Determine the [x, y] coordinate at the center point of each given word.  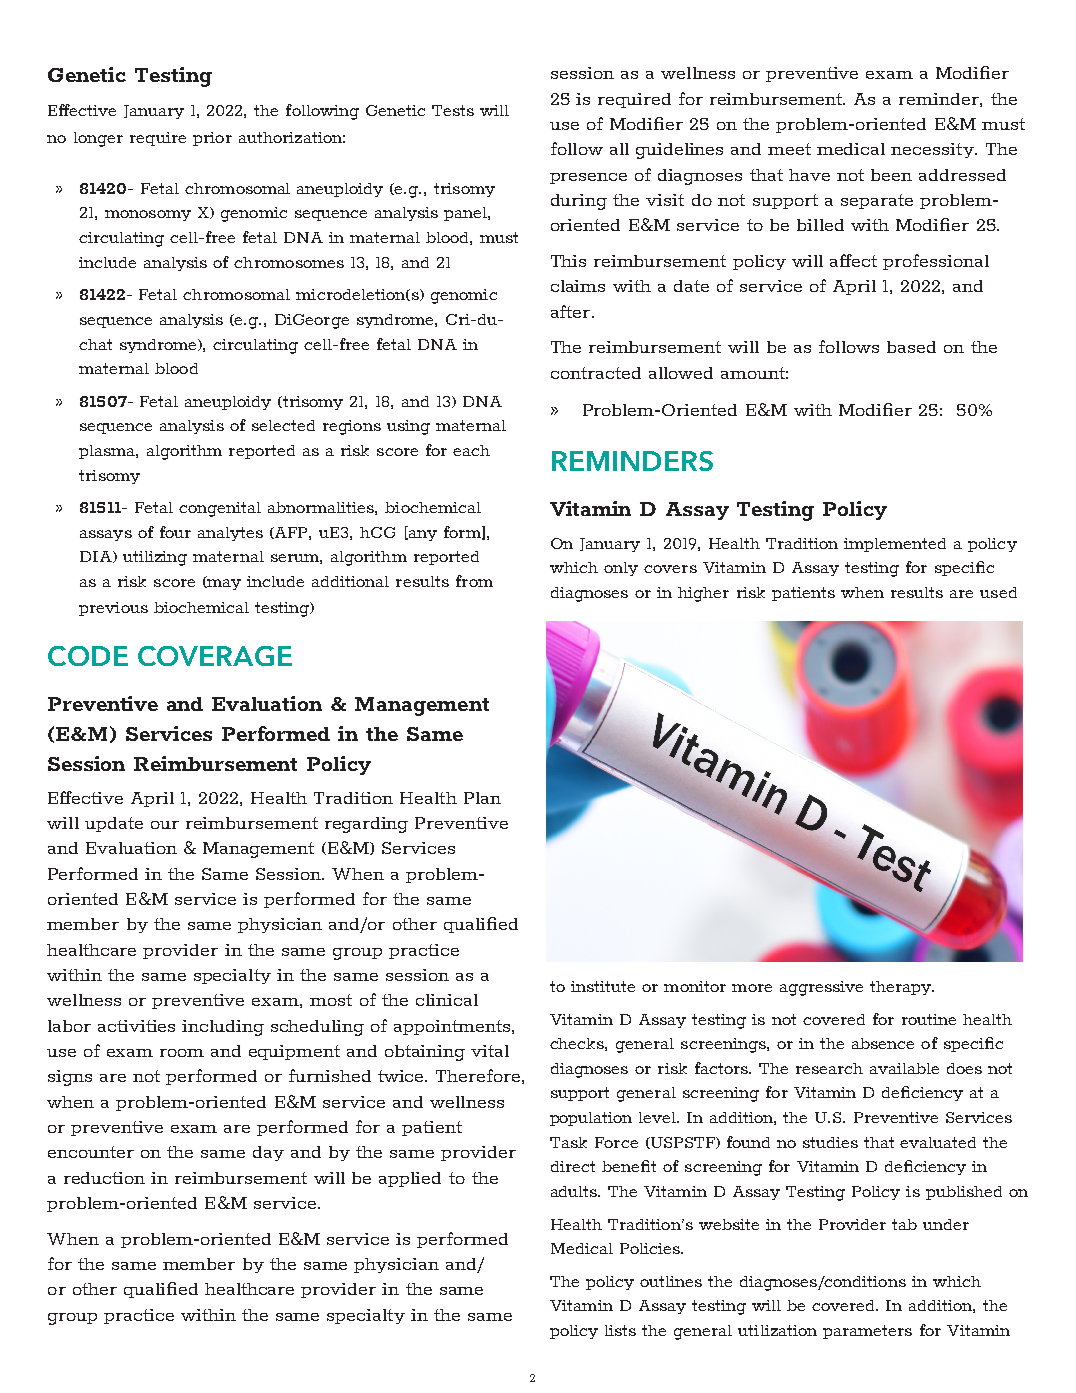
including [223, 1028]
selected [283, 425]
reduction [104, 1178]
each [471, 450]
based [911, 347]
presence [588, 178]
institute [603, 986]
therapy [902, 988]
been [891, 175]
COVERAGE [215, 656]
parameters [867, 1332]
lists [620, 1330]
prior [212, 139]
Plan [482, 798]
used [998, 592]
